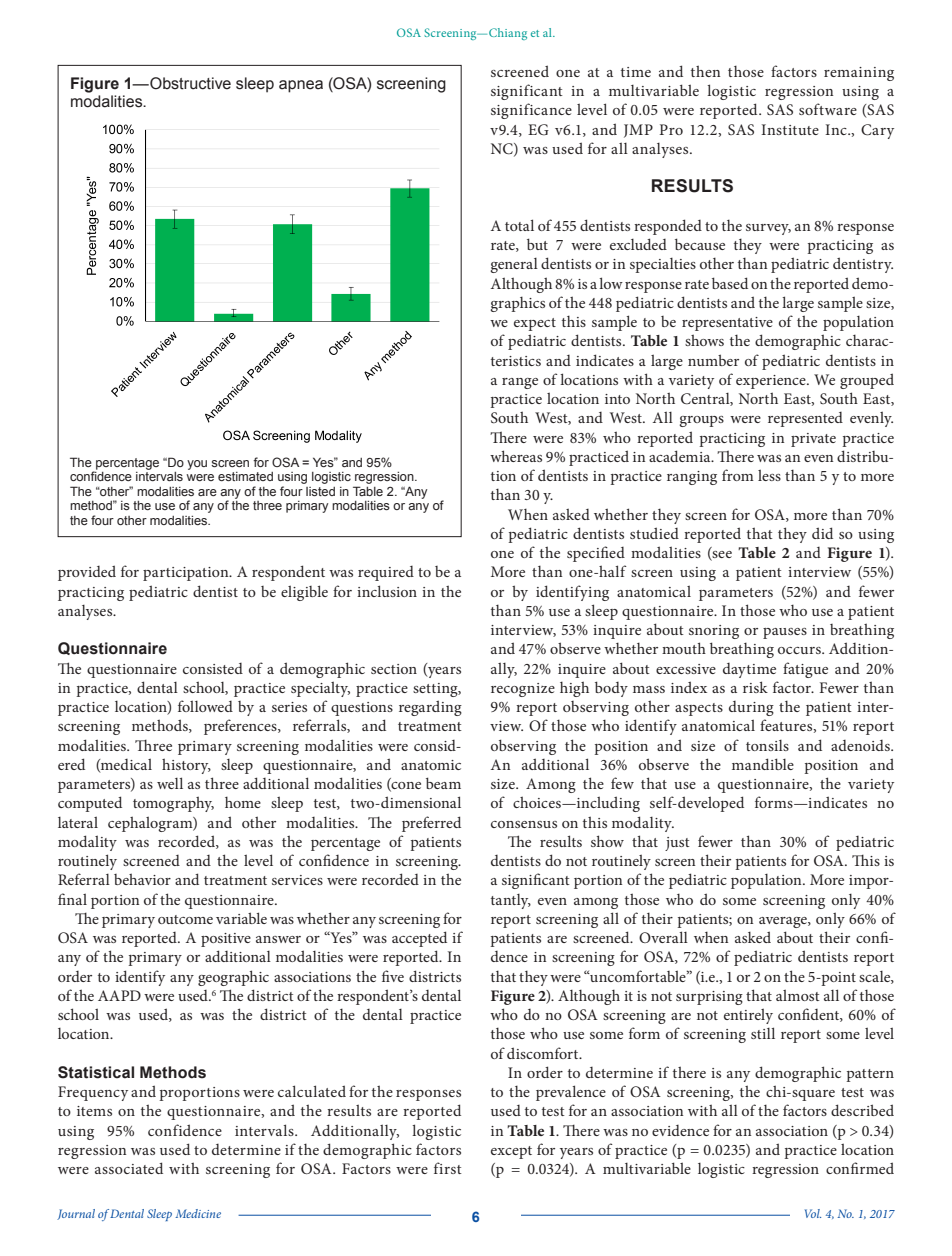 The width and height of the document is (952, 1256). I want to click on associated, so click(129, 1168).
